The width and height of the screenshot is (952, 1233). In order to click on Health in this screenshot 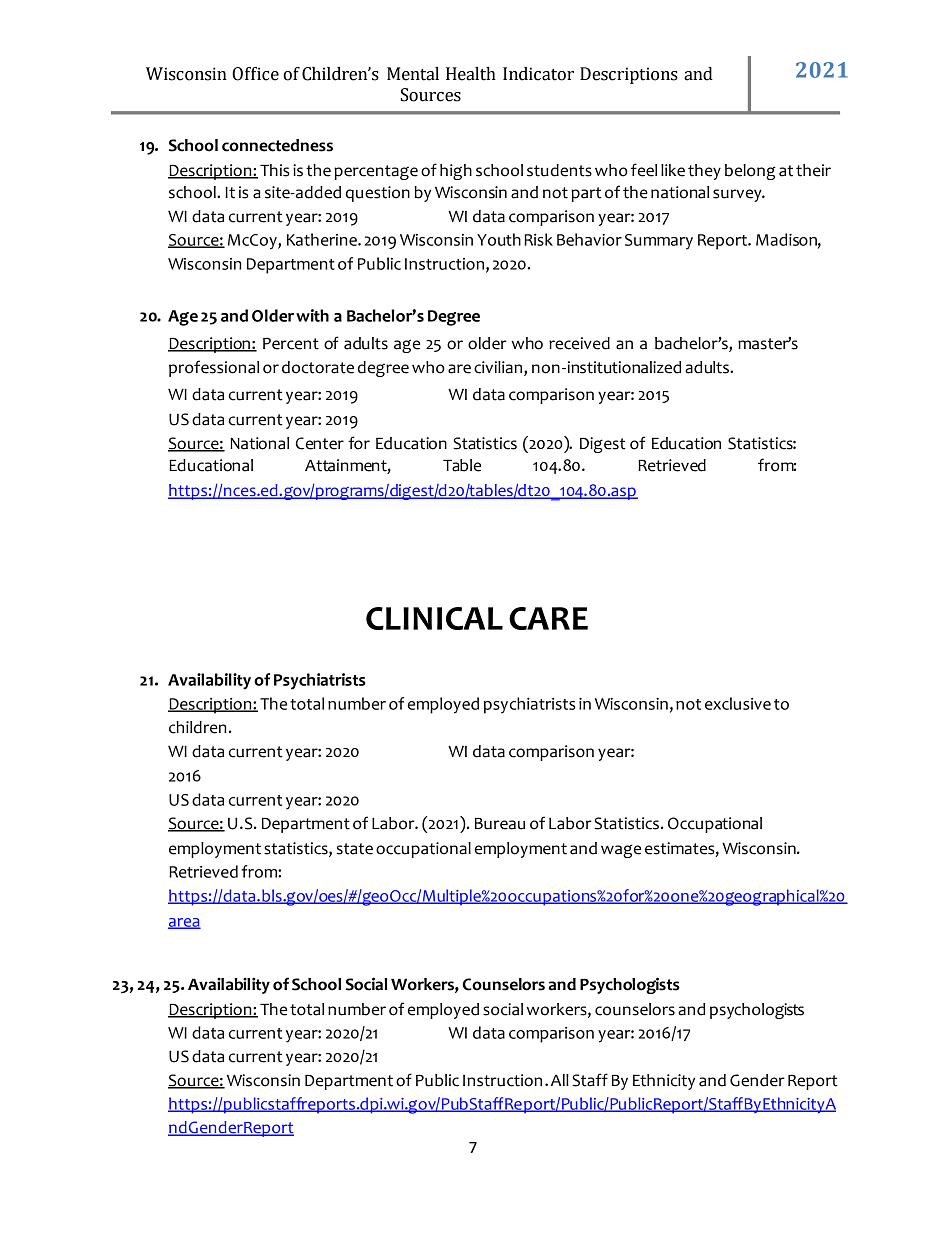, I will do `click(471, 74)`.
